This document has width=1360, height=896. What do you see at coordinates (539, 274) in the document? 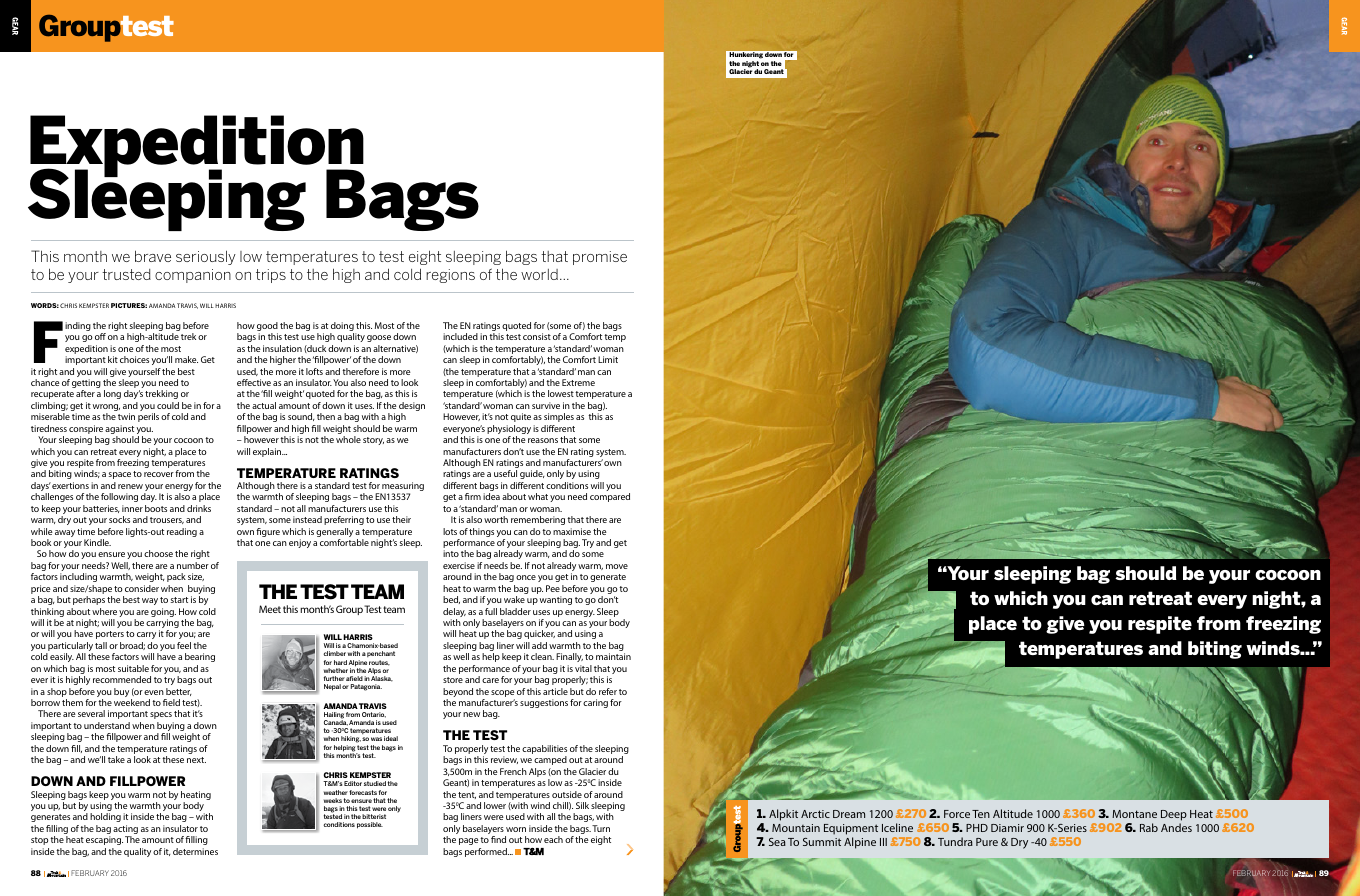
I see `world` at bounding box center [539, 274].
